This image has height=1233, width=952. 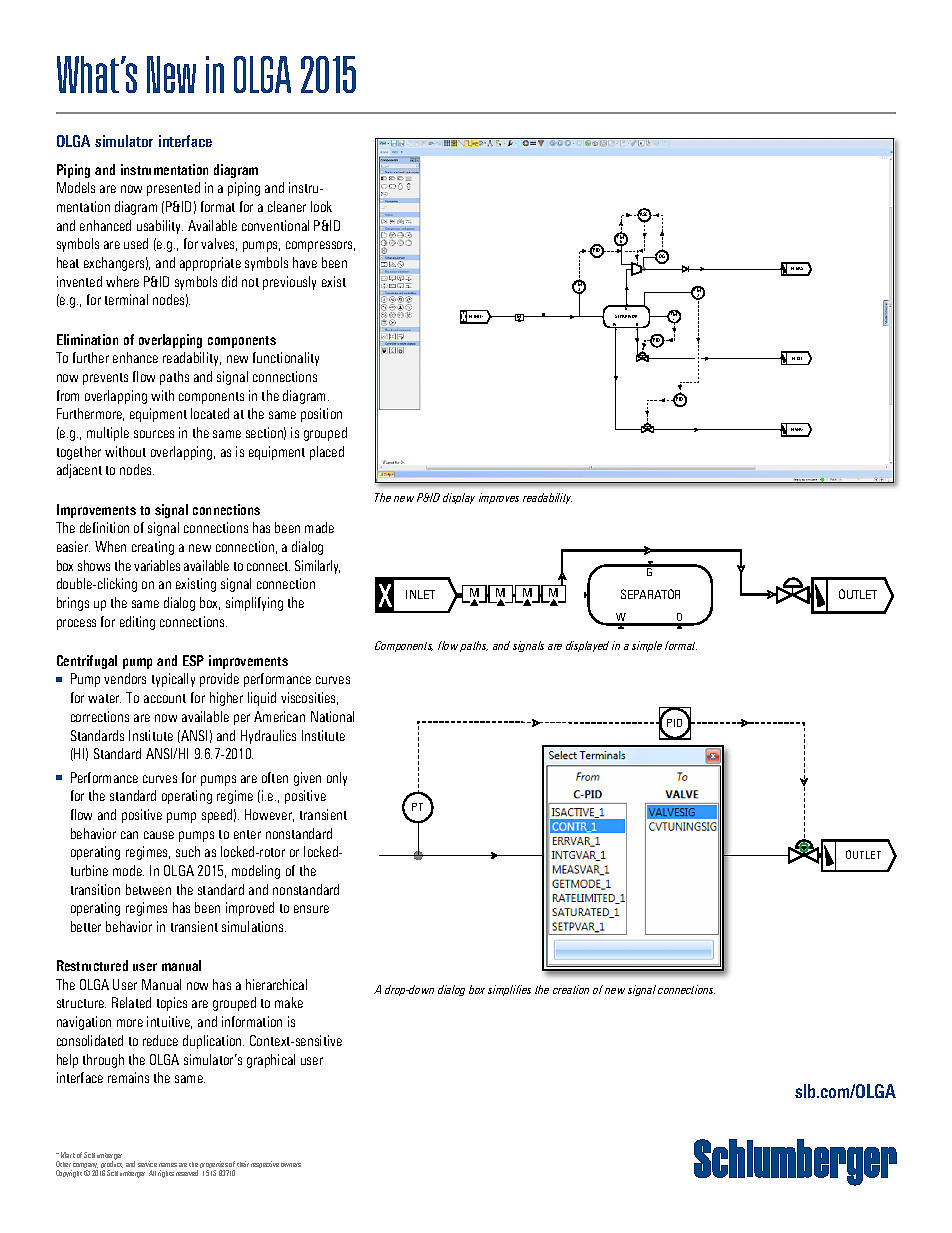 What do you see at coordinates (154, 434) in the image?
I see `sources` at bounding box center [154, 434].
